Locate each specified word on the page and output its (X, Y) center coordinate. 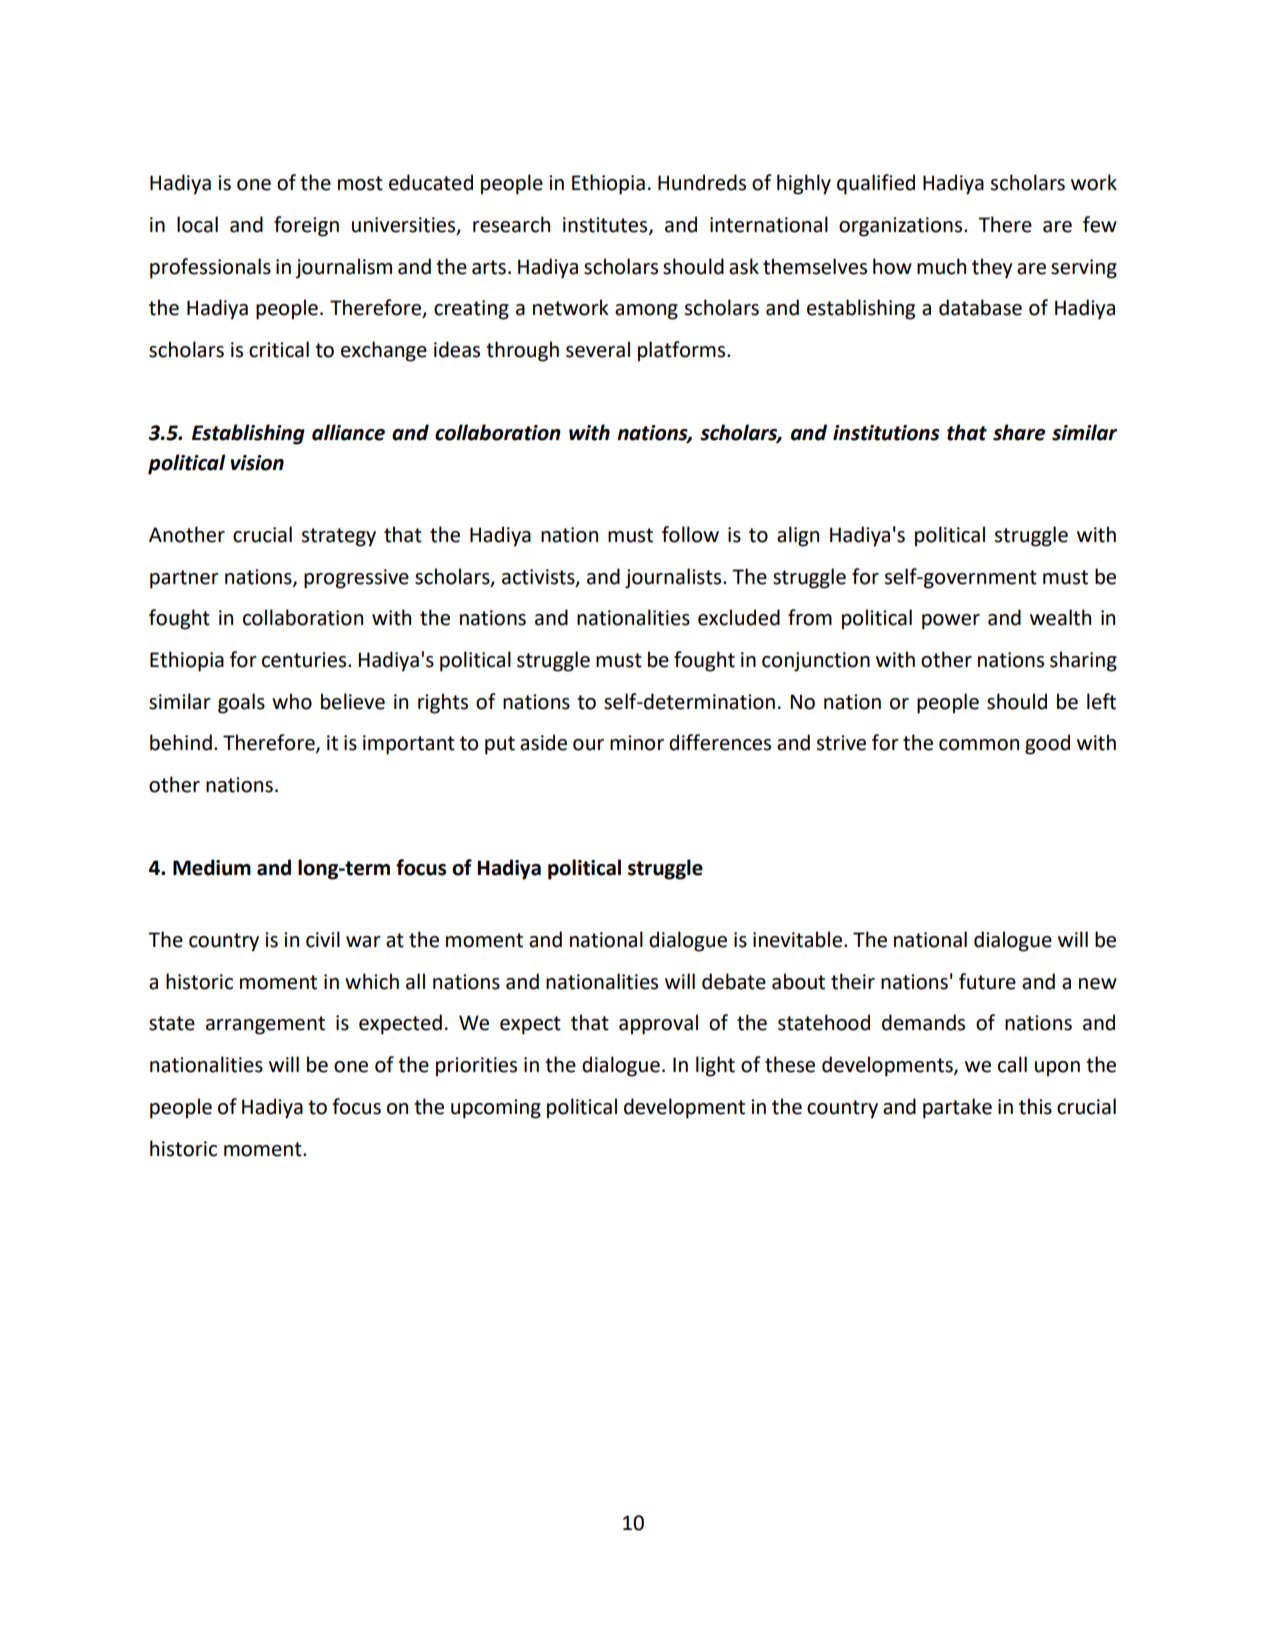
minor (637, 743)
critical (279, 349)
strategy (339, 537)
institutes (606, 226)
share (1019, 432)
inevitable (799, 939)
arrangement (265, 1025)
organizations (902, 227)
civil (323, 939)
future (987, 981)
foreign (306, 226)
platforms (683, 351)
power (951, 622)
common (979, 745)
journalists (674, 578)
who (292, 701)
